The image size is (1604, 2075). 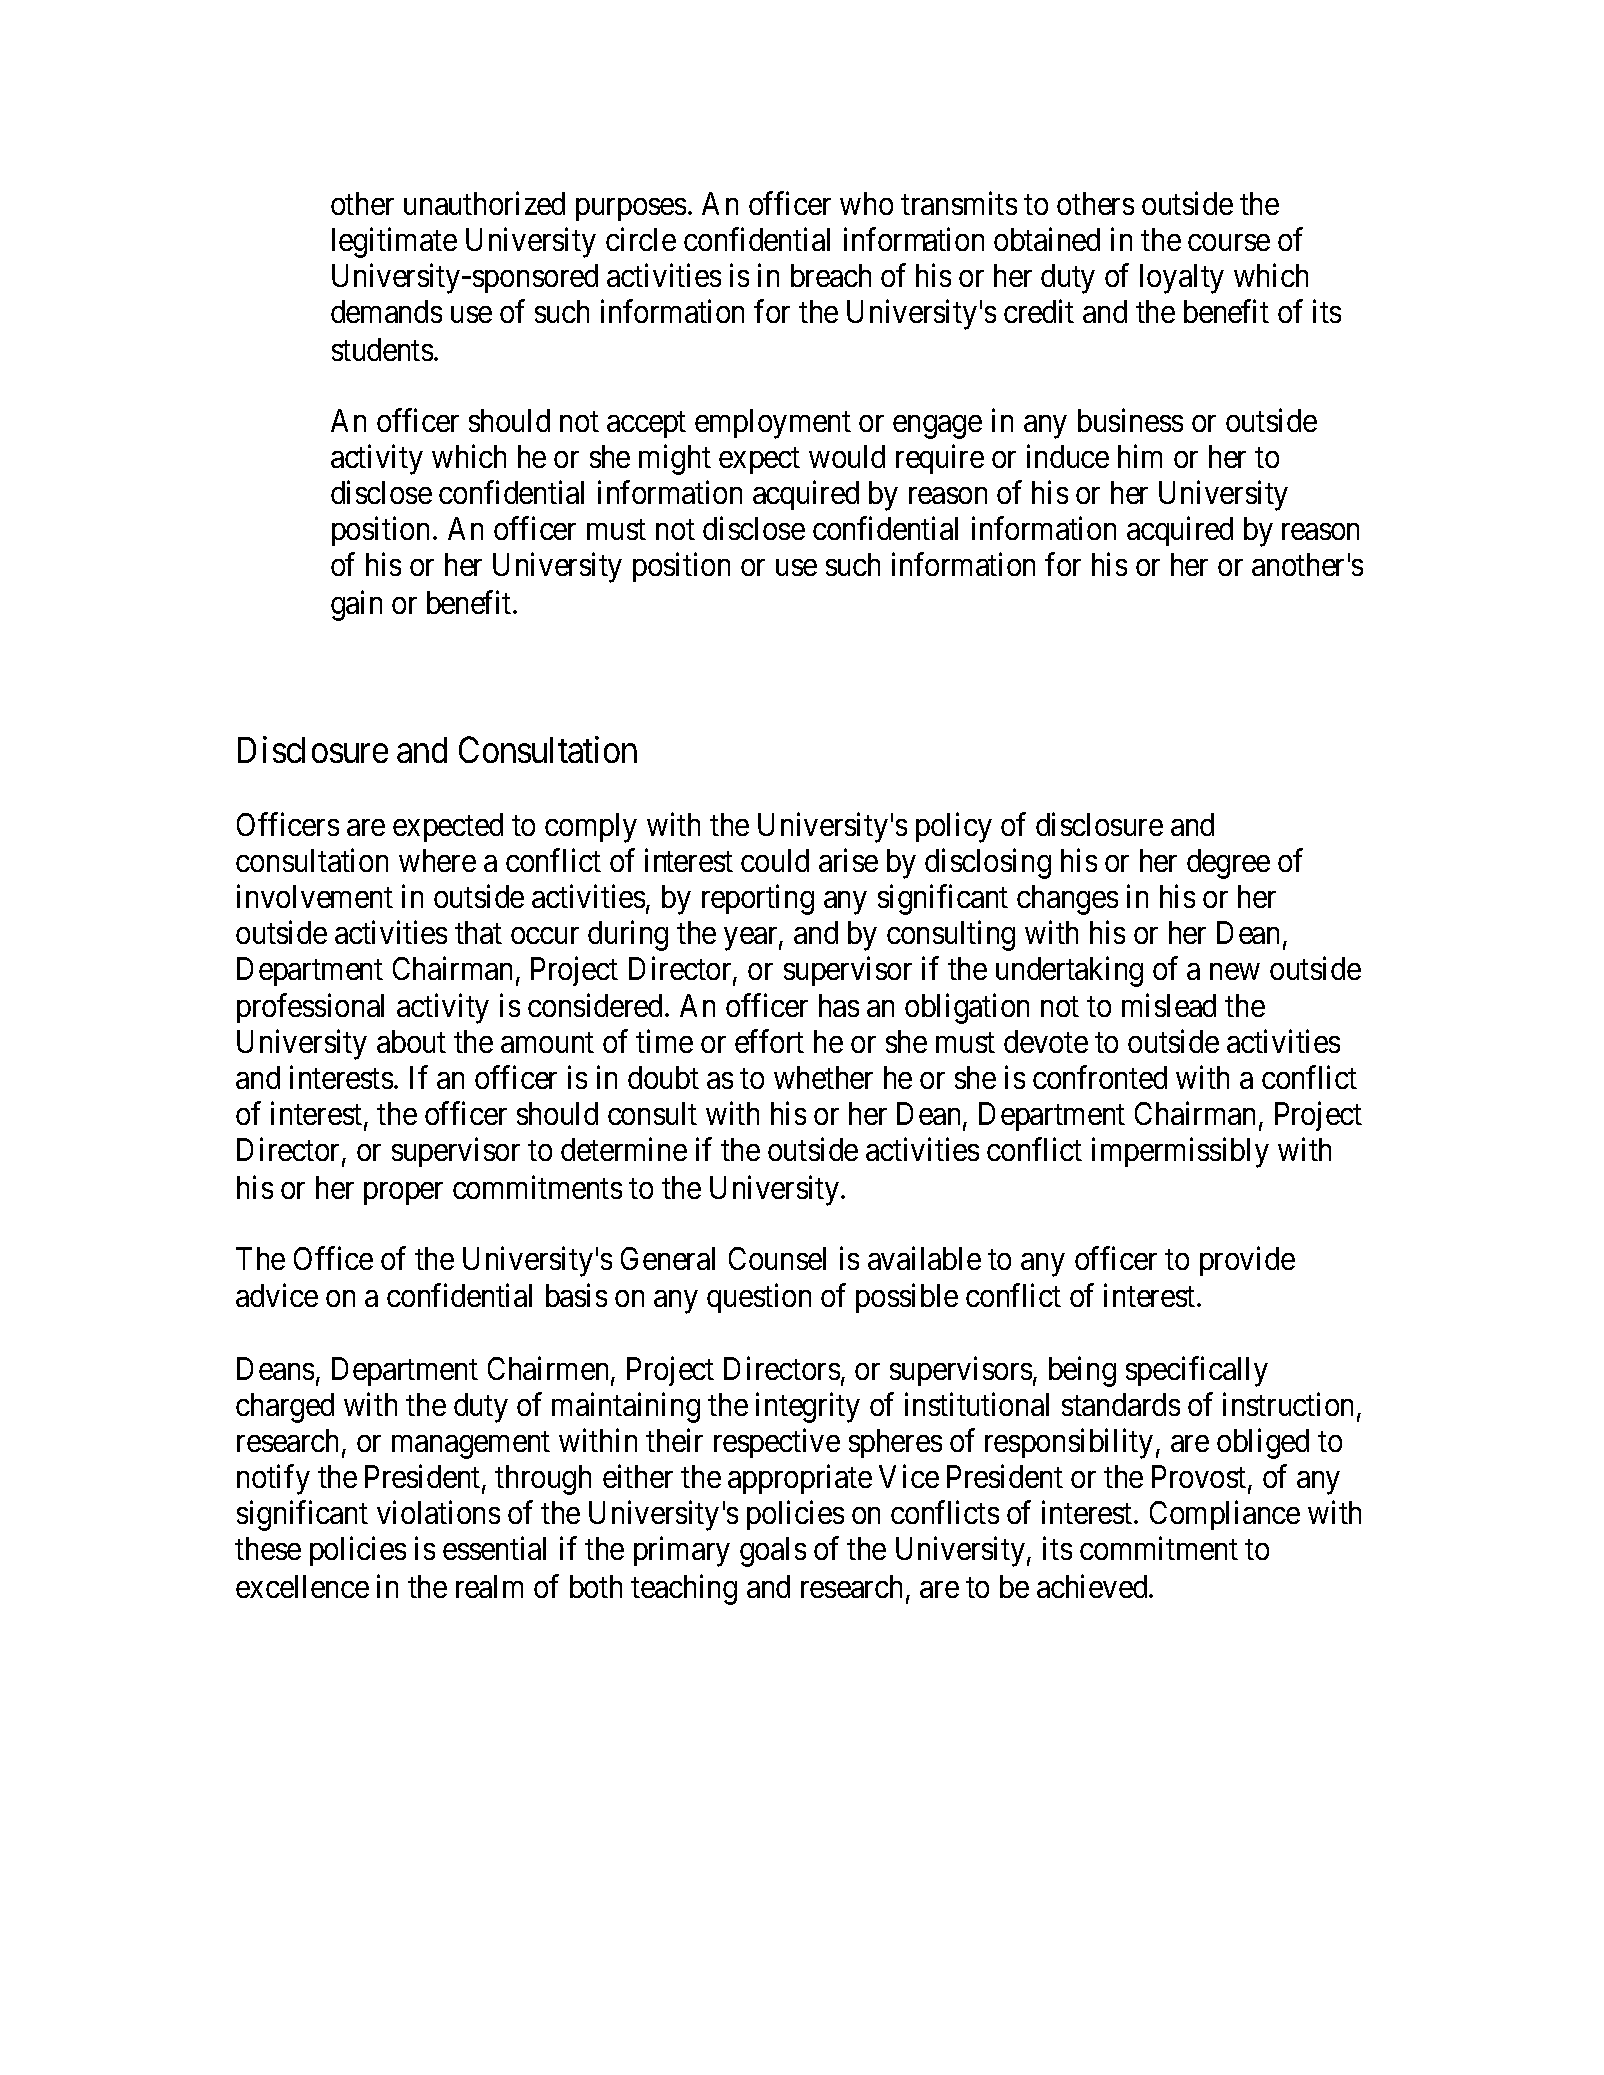 I want to click on primary, so click(x=682, y=1552).
